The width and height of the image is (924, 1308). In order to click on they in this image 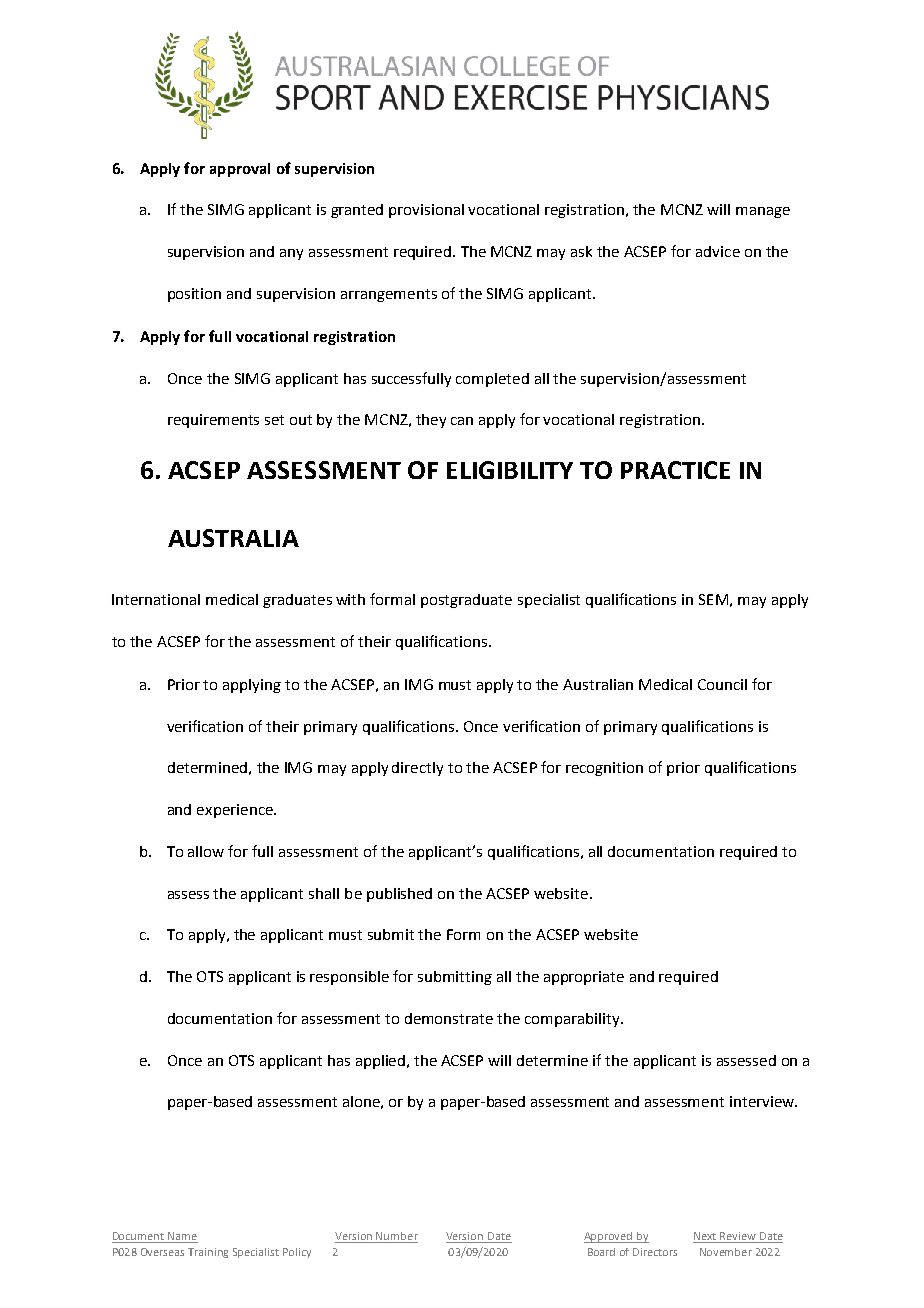, I will do `click(431, 421)`.
